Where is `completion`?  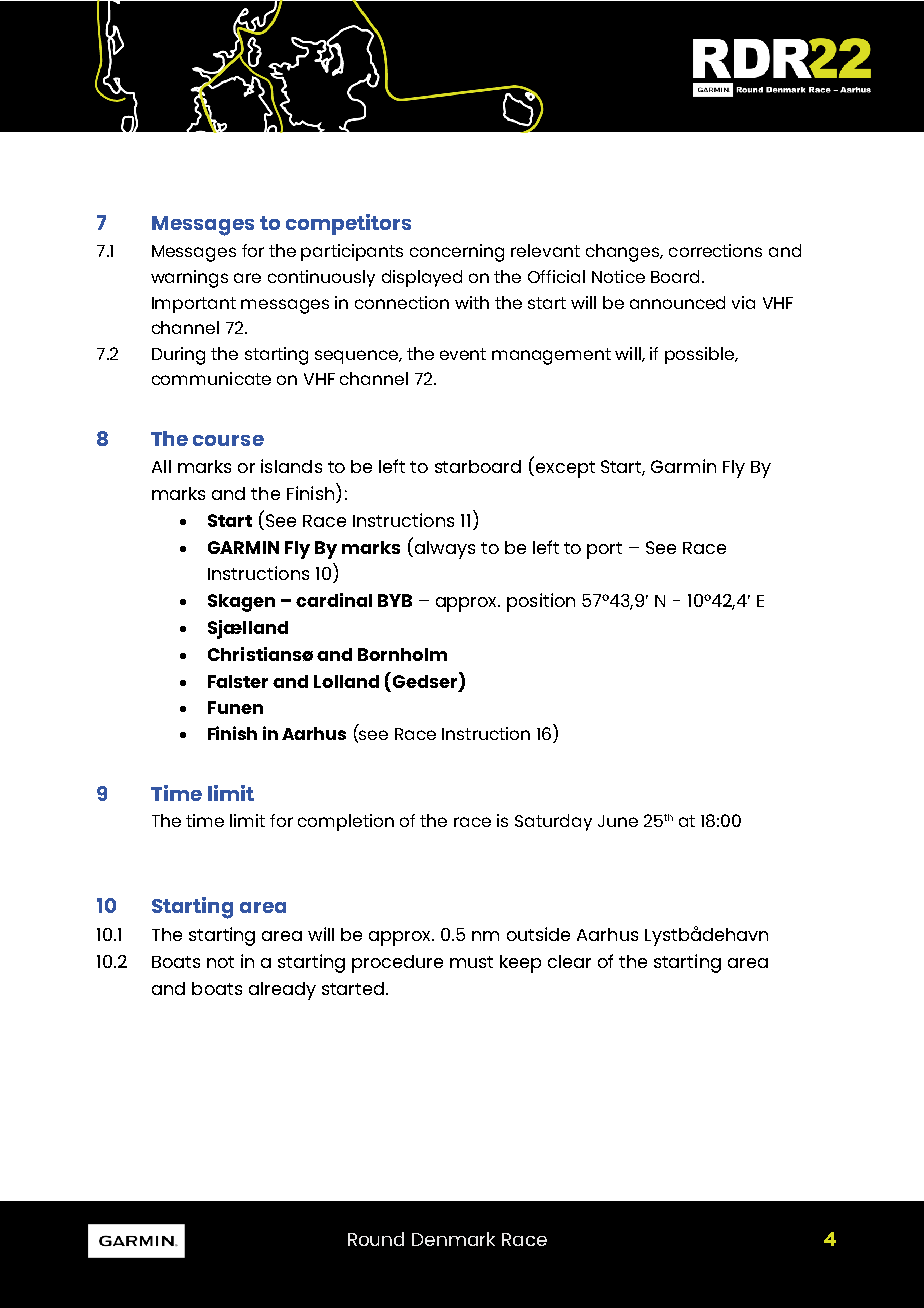 completion is located at coordinates (346, 822).
